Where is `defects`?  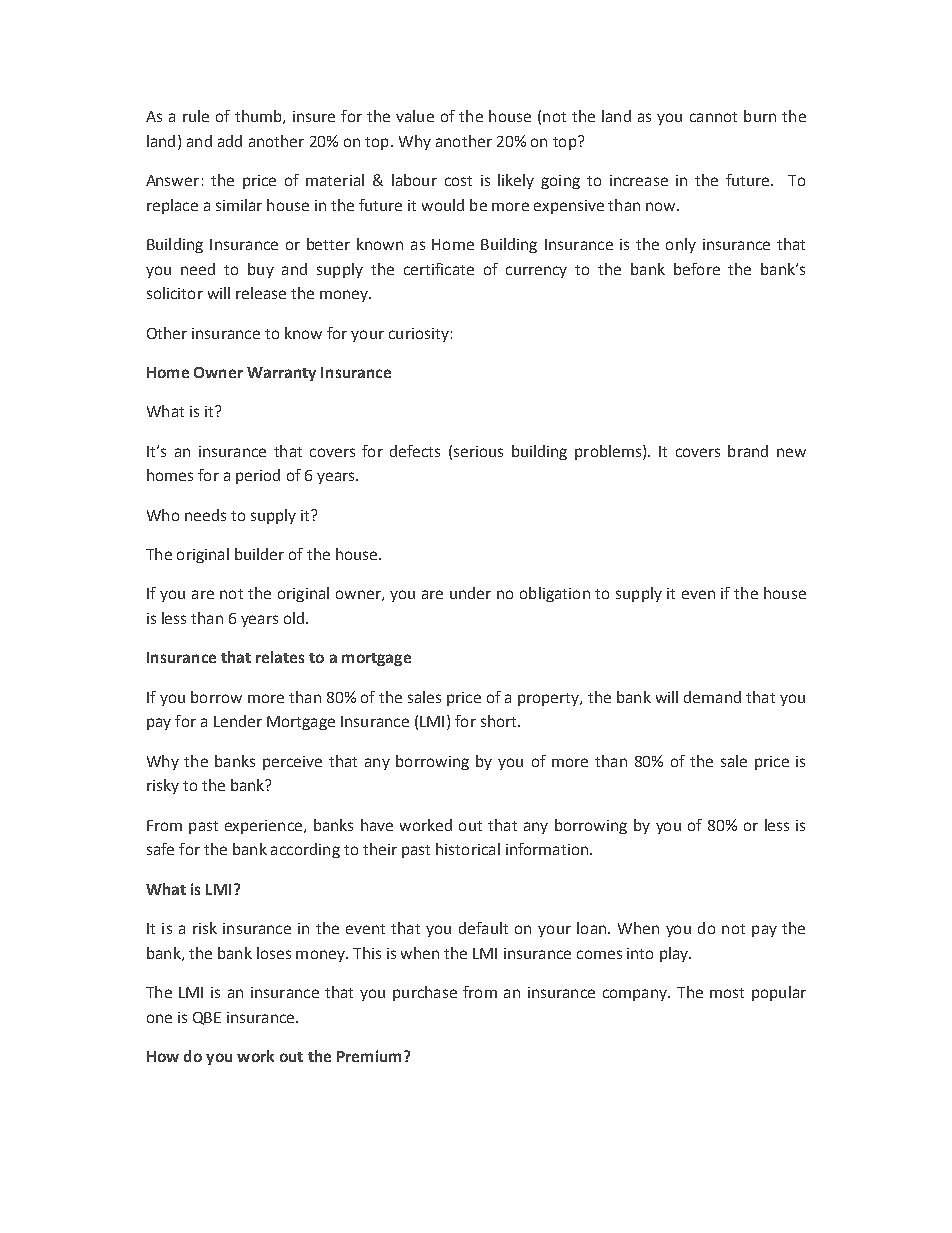 defects is located at coordinates (415, 451).
